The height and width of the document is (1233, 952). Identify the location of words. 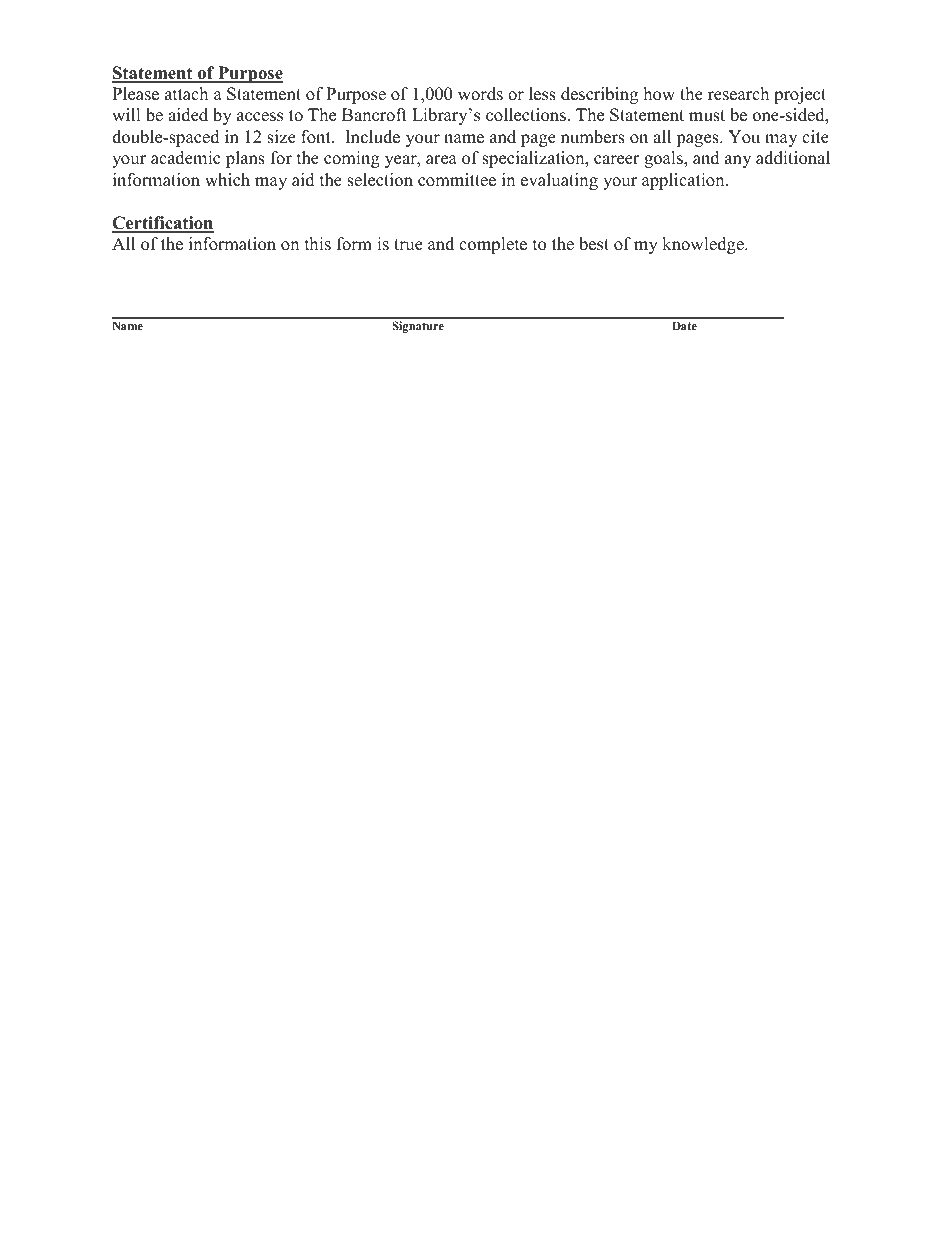
(480, 94).
